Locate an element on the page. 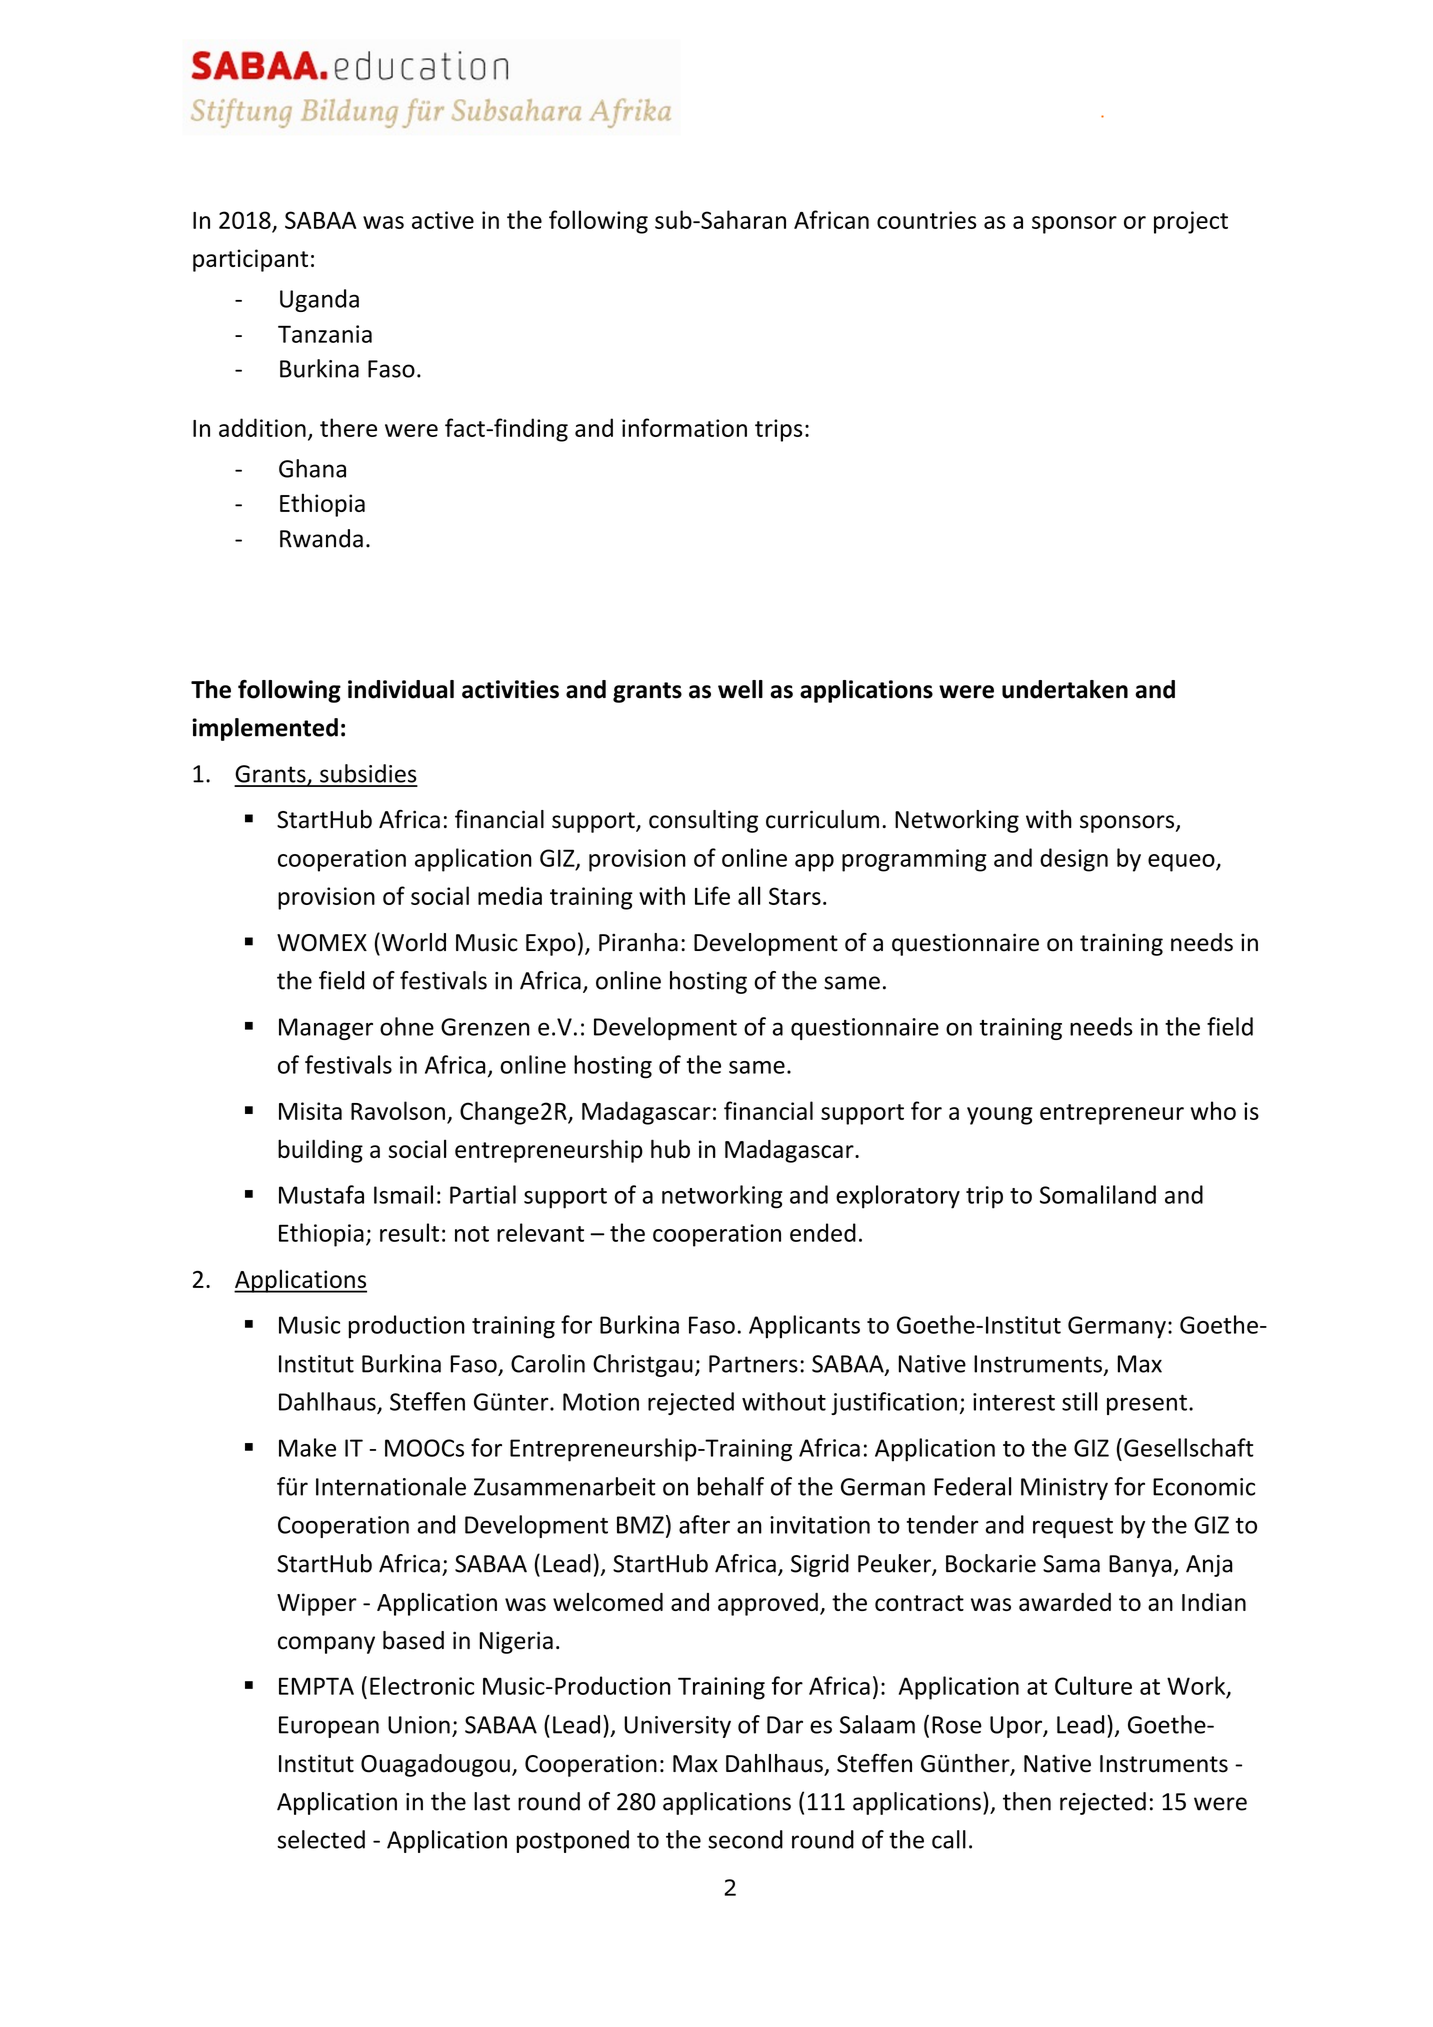  project is located at coordinates (1191, 222).
